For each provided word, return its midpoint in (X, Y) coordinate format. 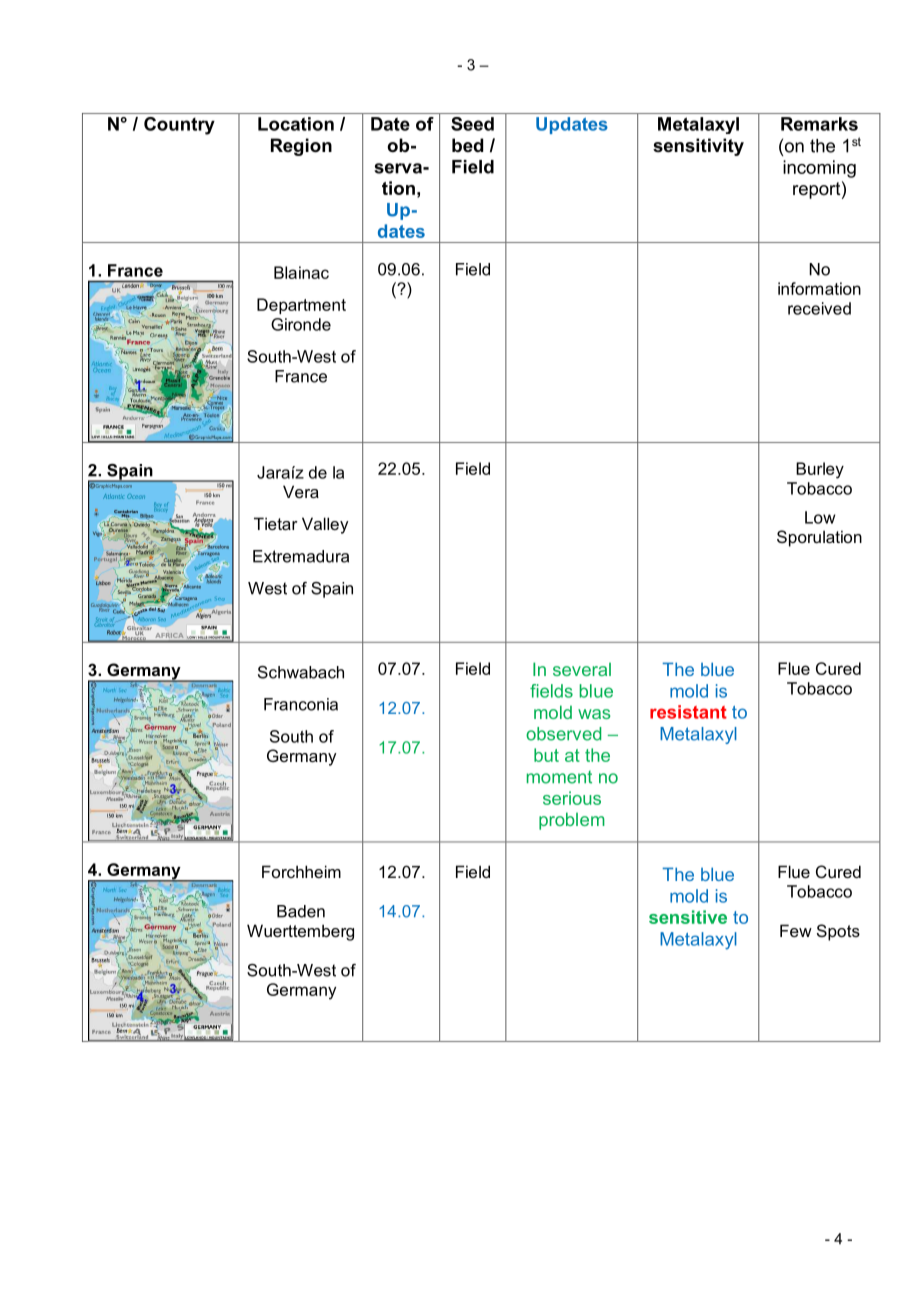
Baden (301, 911)
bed (467, 145)
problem (572, 821)
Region (301, 147)
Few (796, 930)
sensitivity (698, 147)
